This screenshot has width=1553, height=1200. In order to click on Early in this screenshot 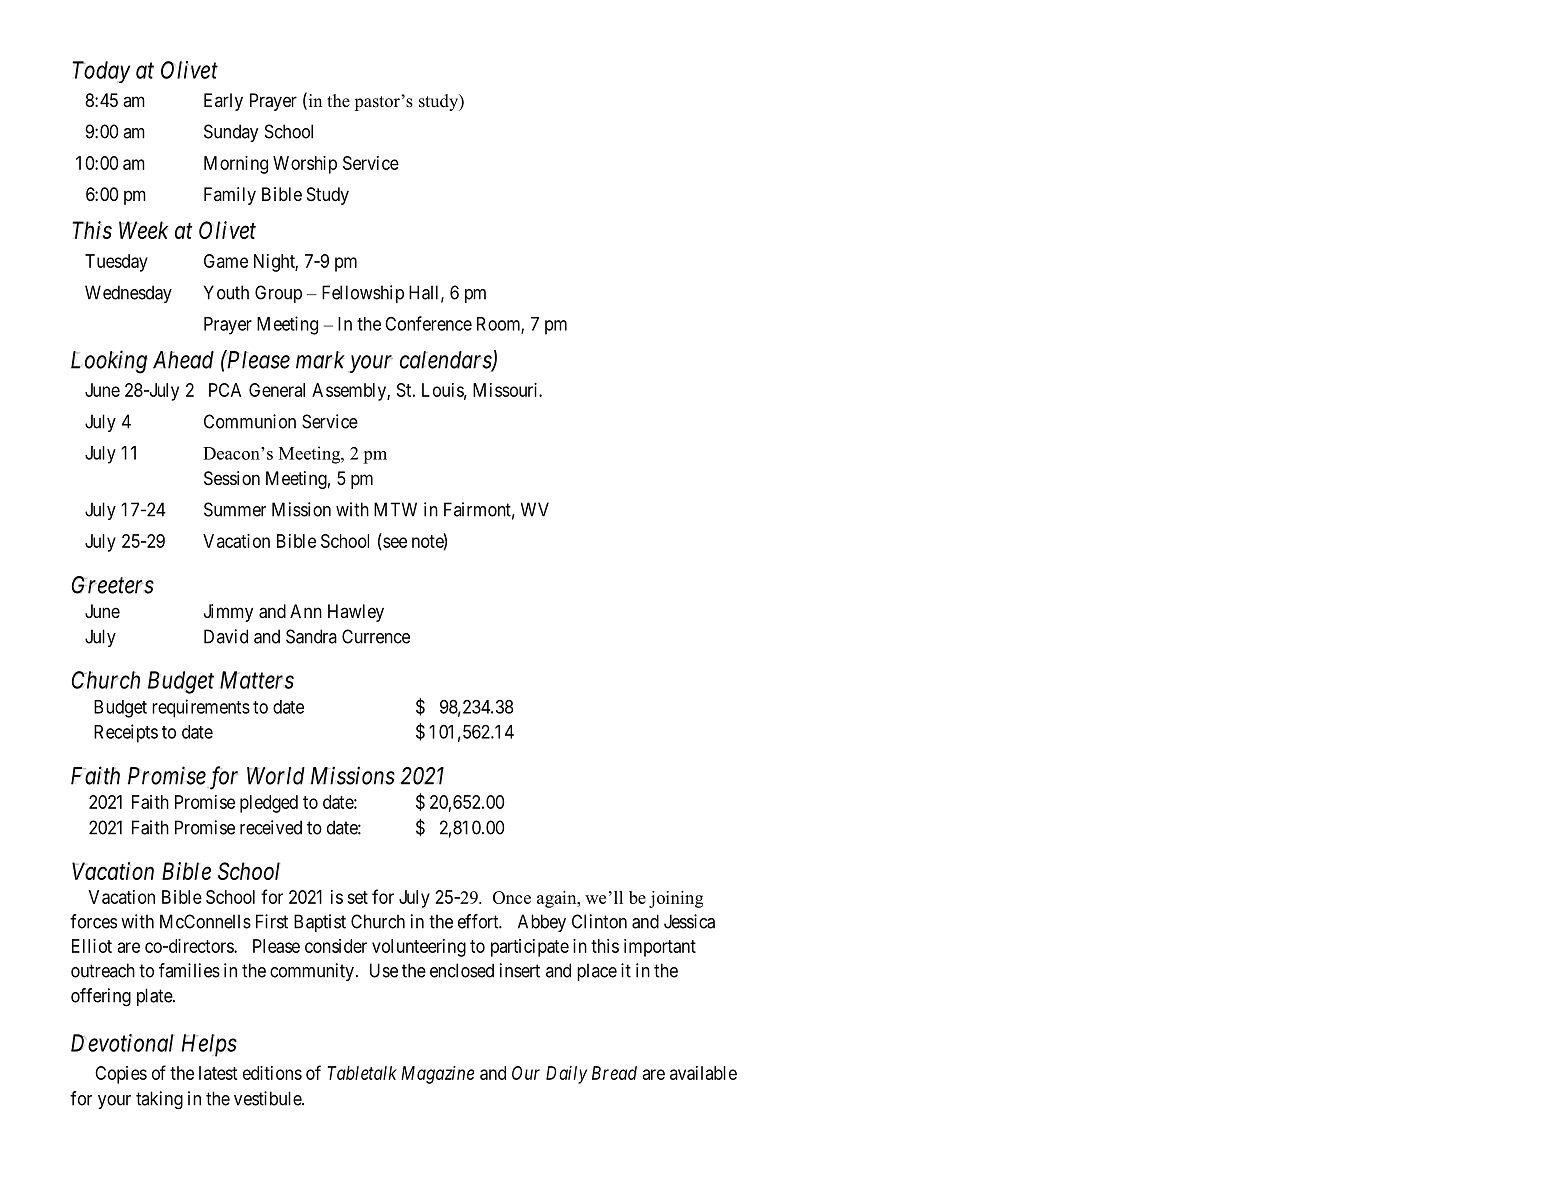, I will do `click(223, 102)`.
